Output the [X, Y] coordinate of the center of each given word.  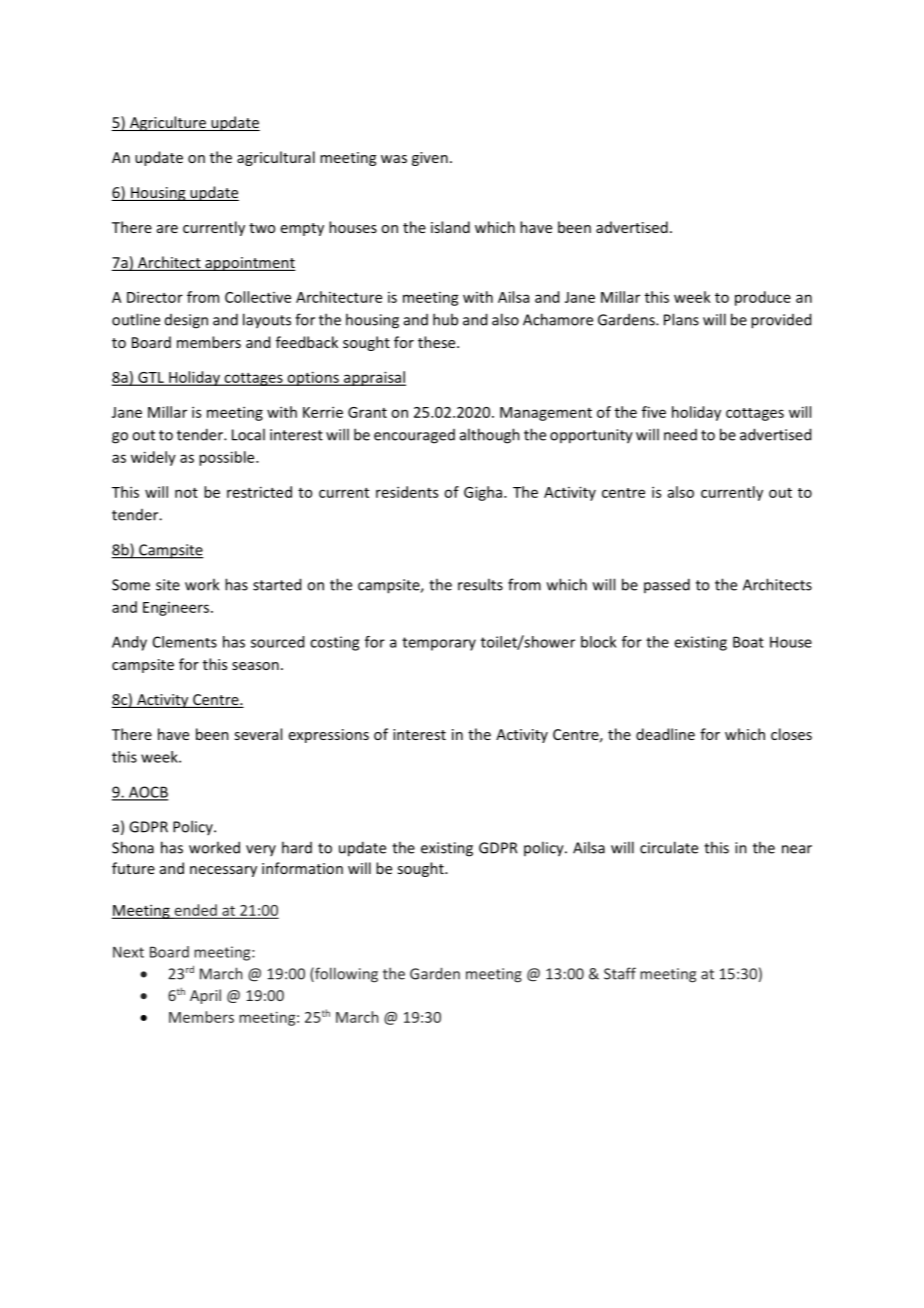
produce [763, 298]
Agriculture [167, 123]
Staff [620, 973]
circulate [669, 847]
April [205, 996]
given [430, 159]
